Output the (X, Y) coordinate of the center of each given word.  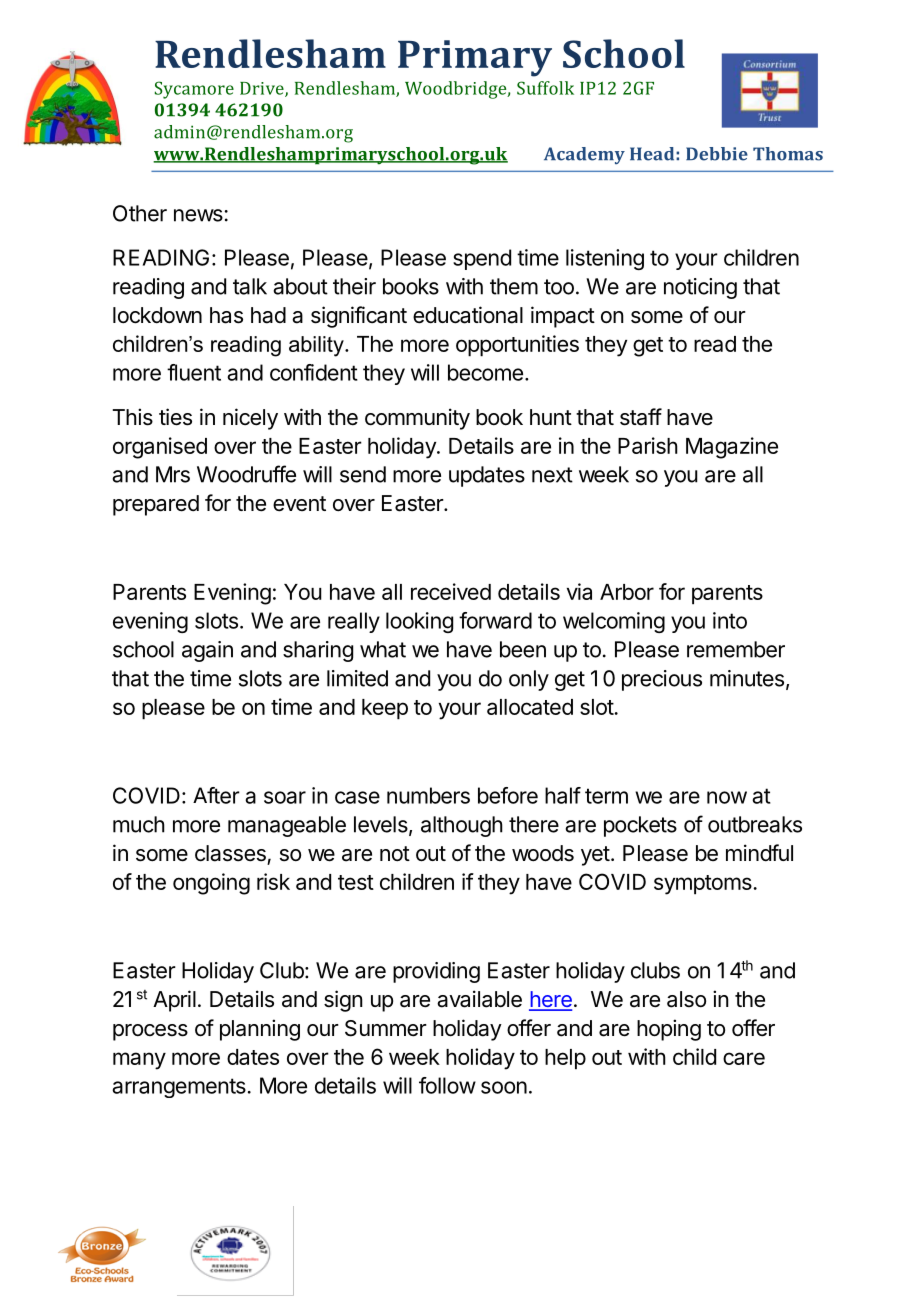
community (417, 419)
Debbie (717, 154)
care (744, 1058)
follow (447, 1085)
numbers (428, 795)
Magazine (732, 448)
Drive (263, 89)
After (216, 795)
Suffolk (545, 88)
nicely (250, 419)
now (727, 797)
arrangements (179, 1088)
